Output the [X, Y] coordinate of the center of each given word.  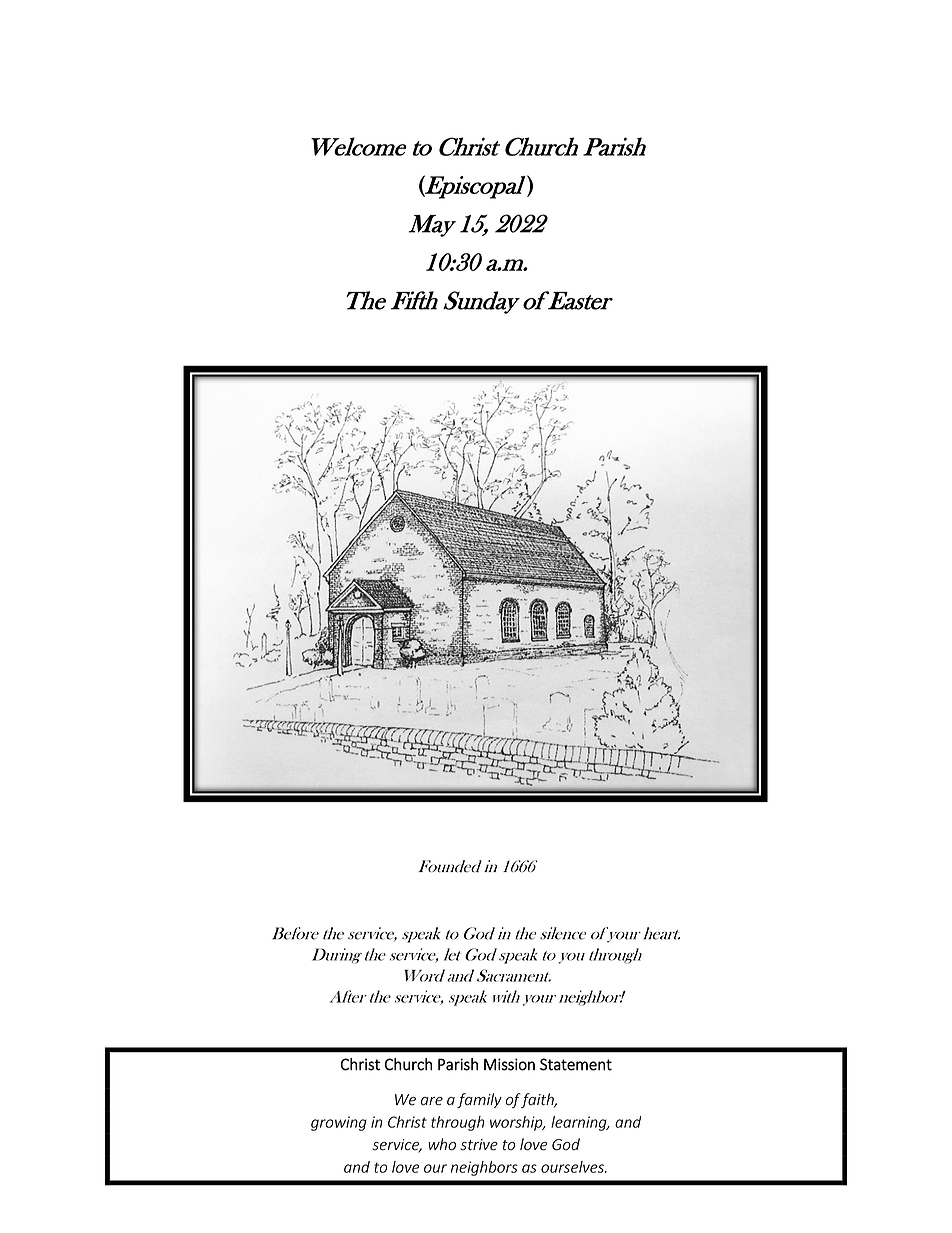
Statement [576, 1064]
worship [517, 1123]
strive [479, 1145]
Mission [509, 1064]
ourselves [573, 1167]
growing [339, 1123]
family [479, 1100]
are [432, 1101]
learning [580, 1123]
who [442, 1144]
